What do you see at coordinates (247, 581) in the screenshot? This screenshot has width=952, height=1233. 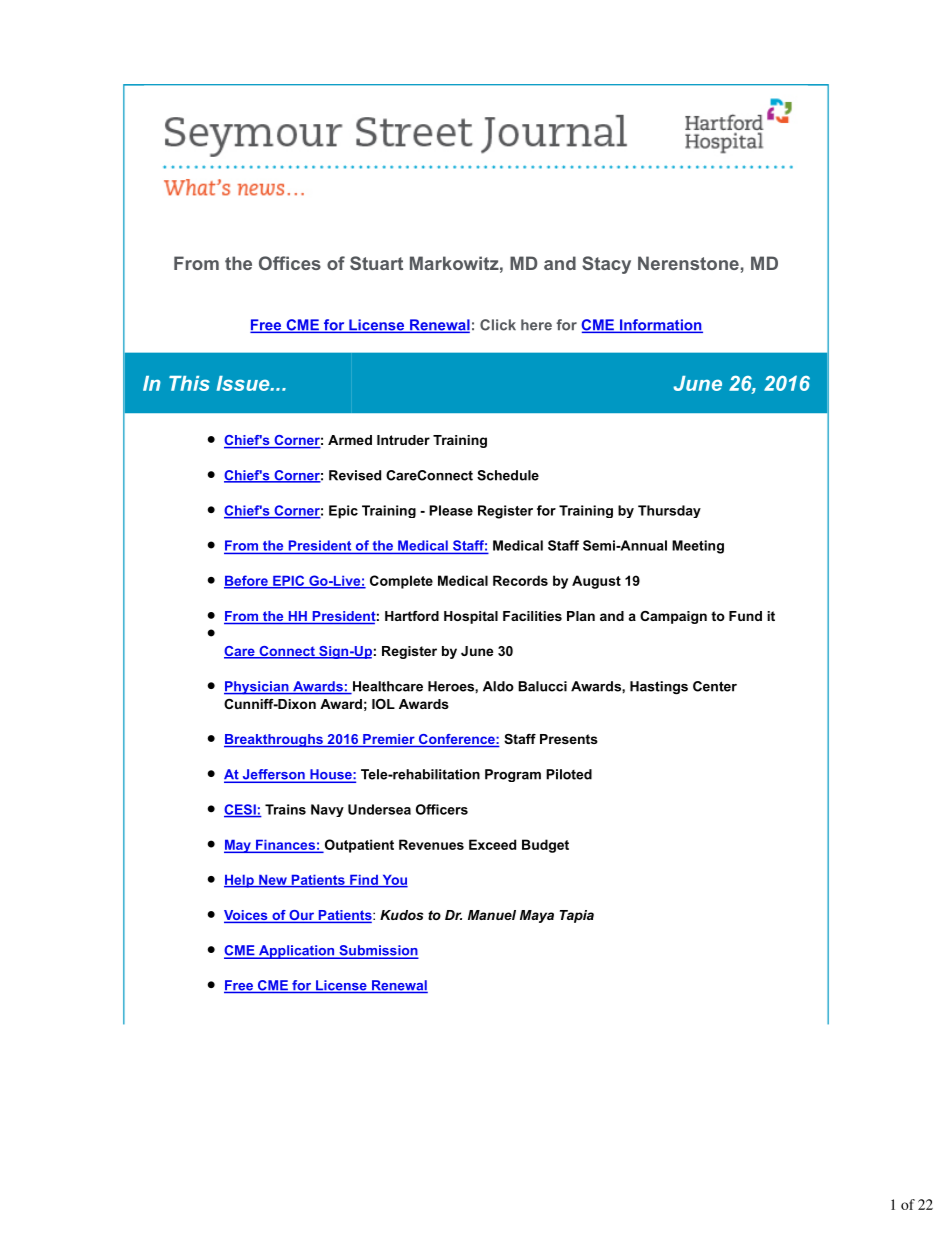 I see `Before` at bounding box center [247, 581].
